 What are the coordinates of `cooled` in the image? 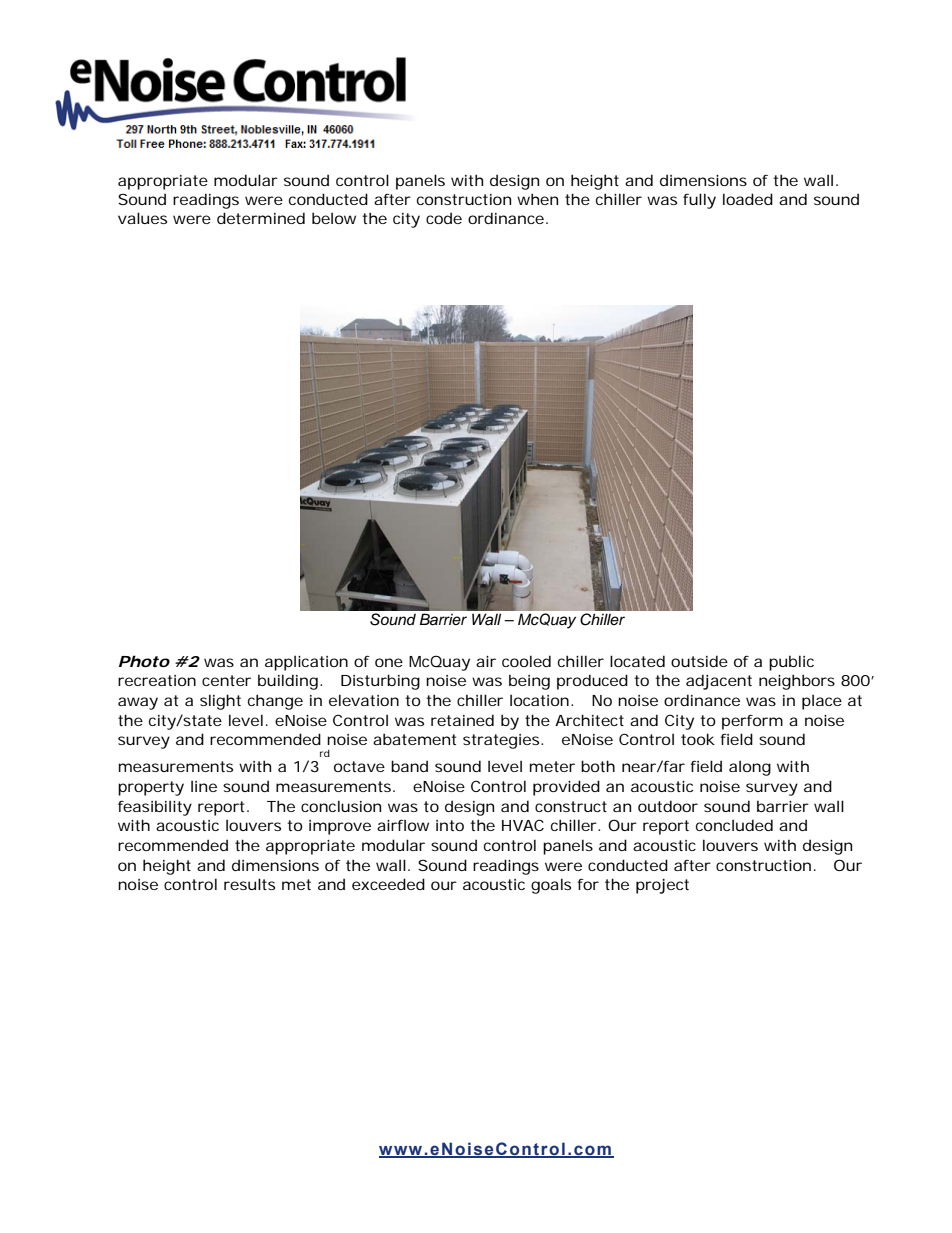 It's located at (526, 661).
